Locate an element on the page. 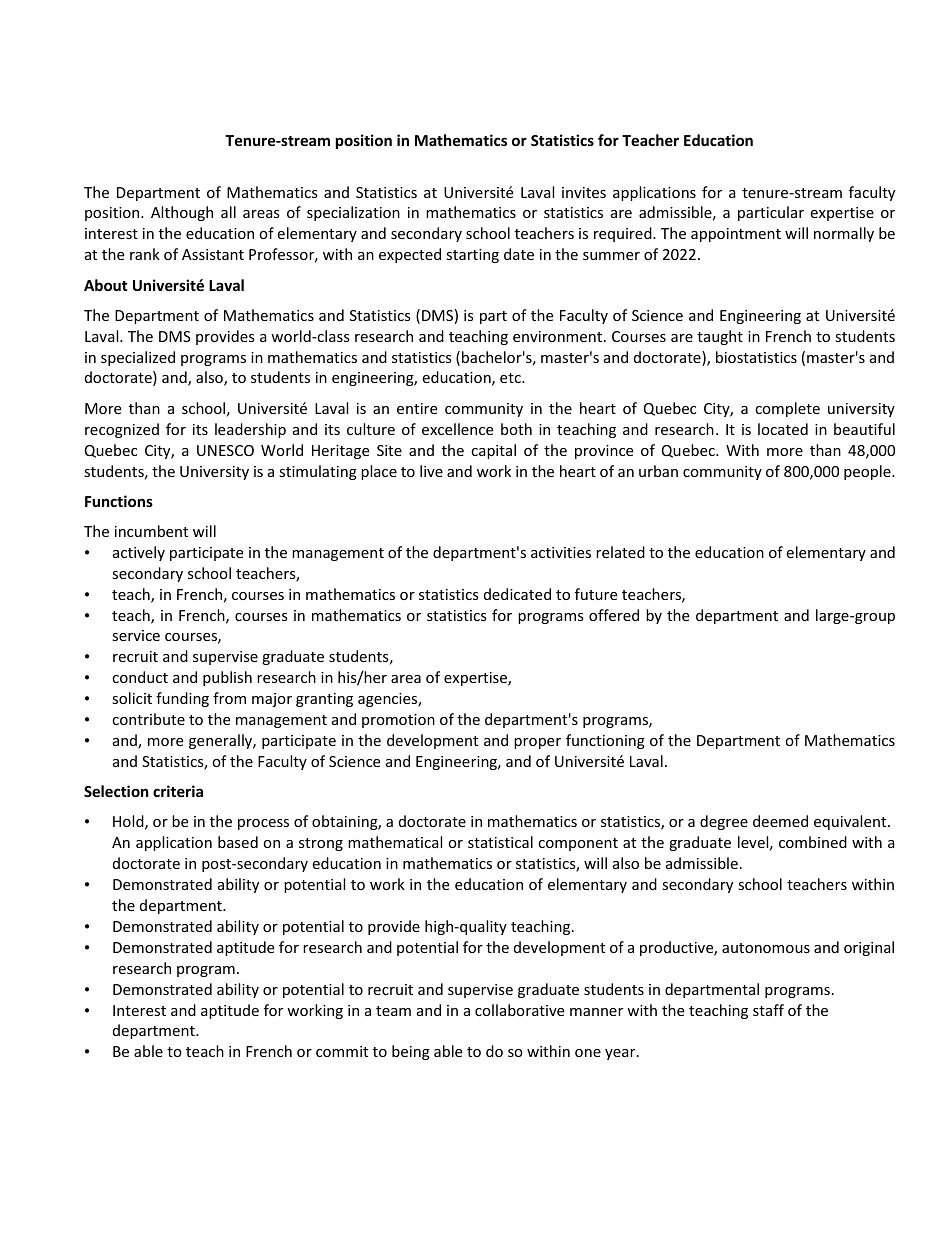 The height and width of the document is (1233, 952). collaborative is located at coordinates (519, 1010).
